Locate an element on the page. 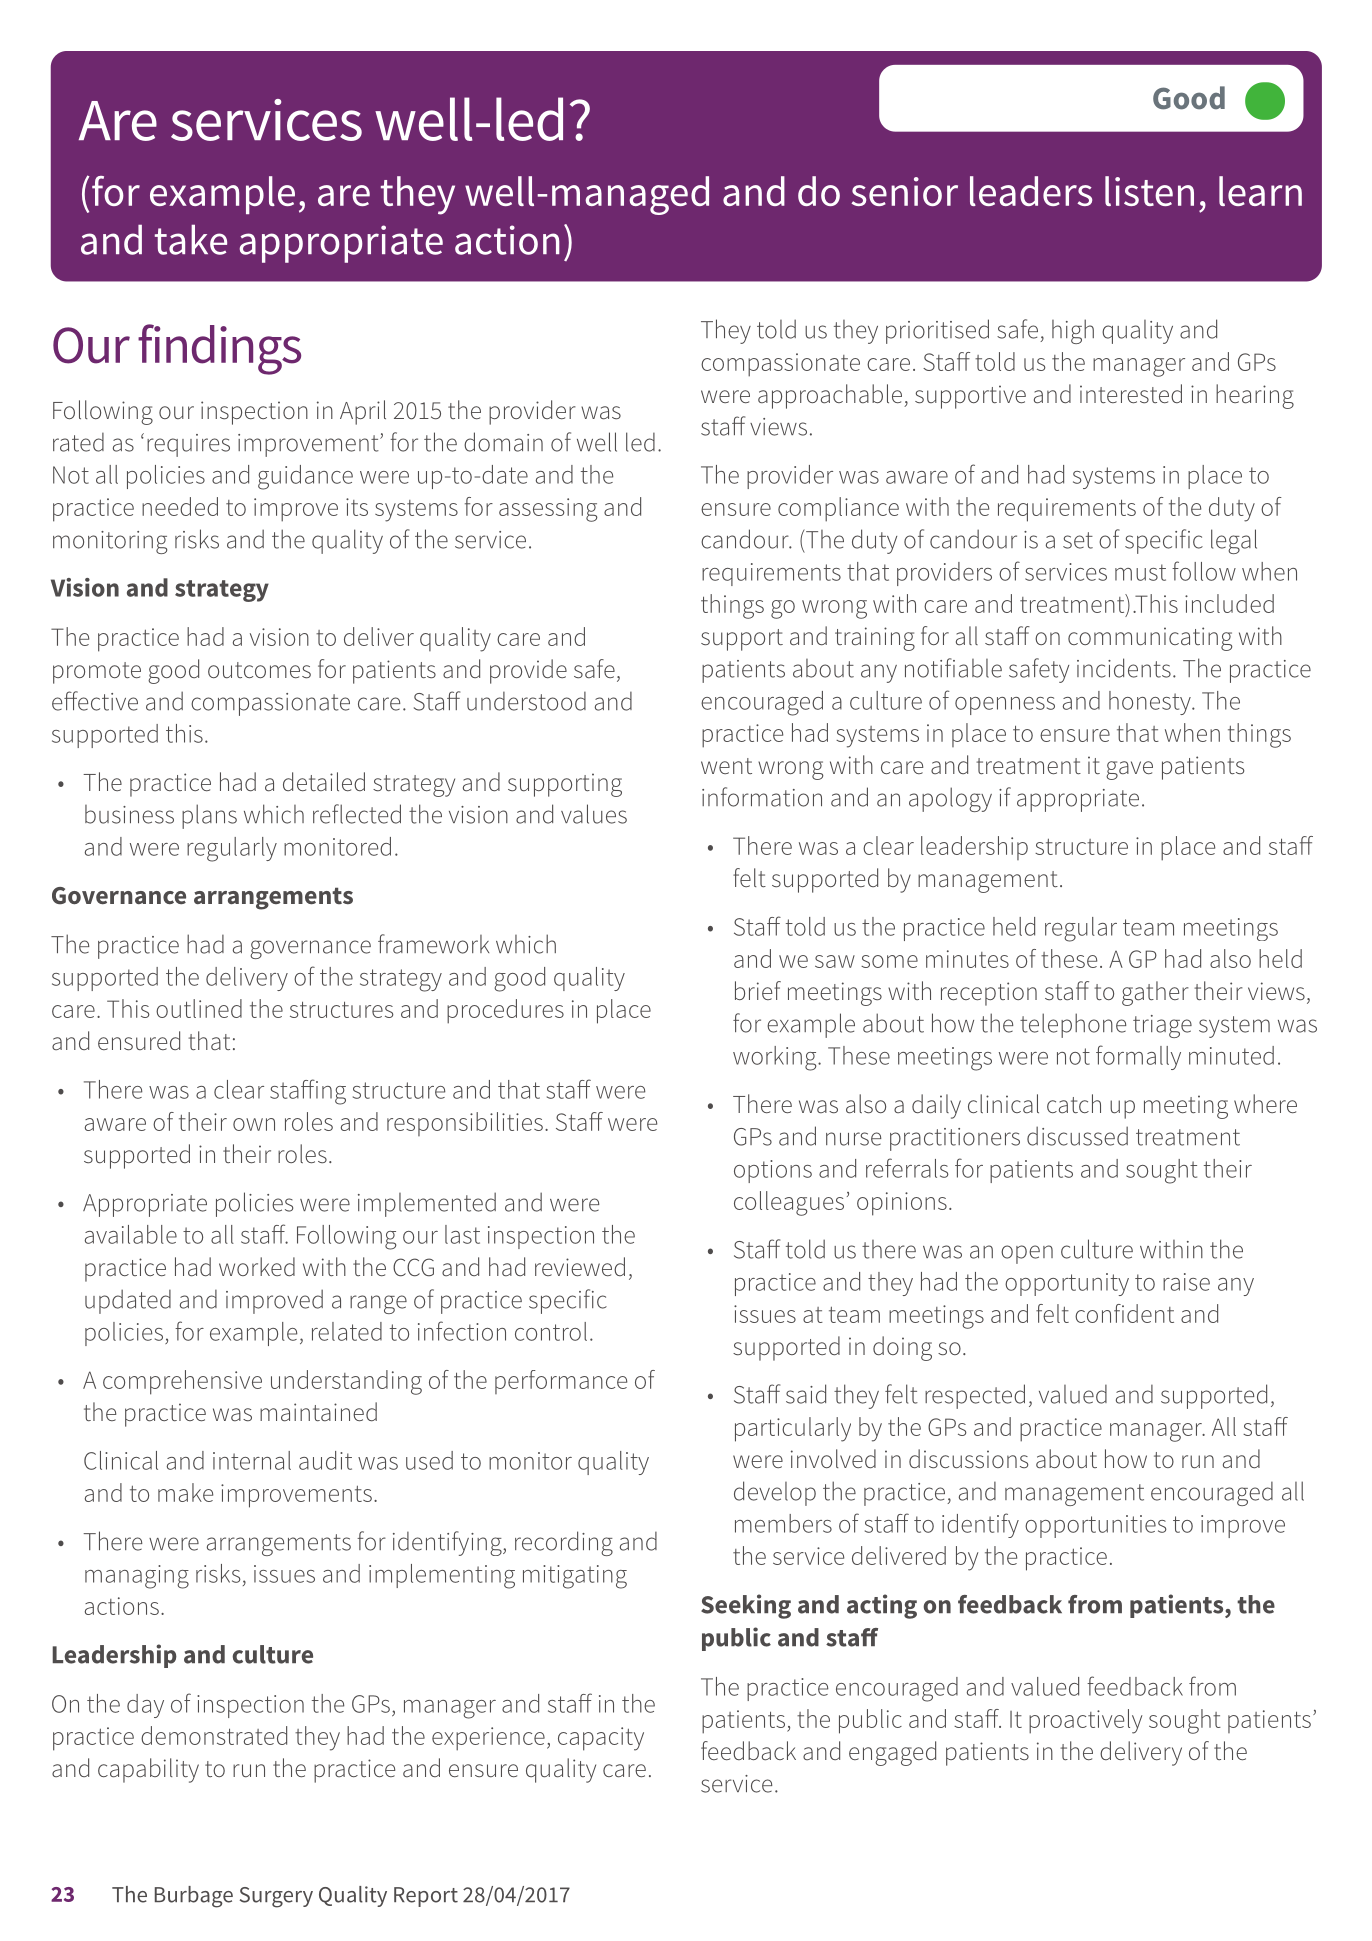 The image size is (1372, 1941). listen is located at coordinates (1149, 191).
